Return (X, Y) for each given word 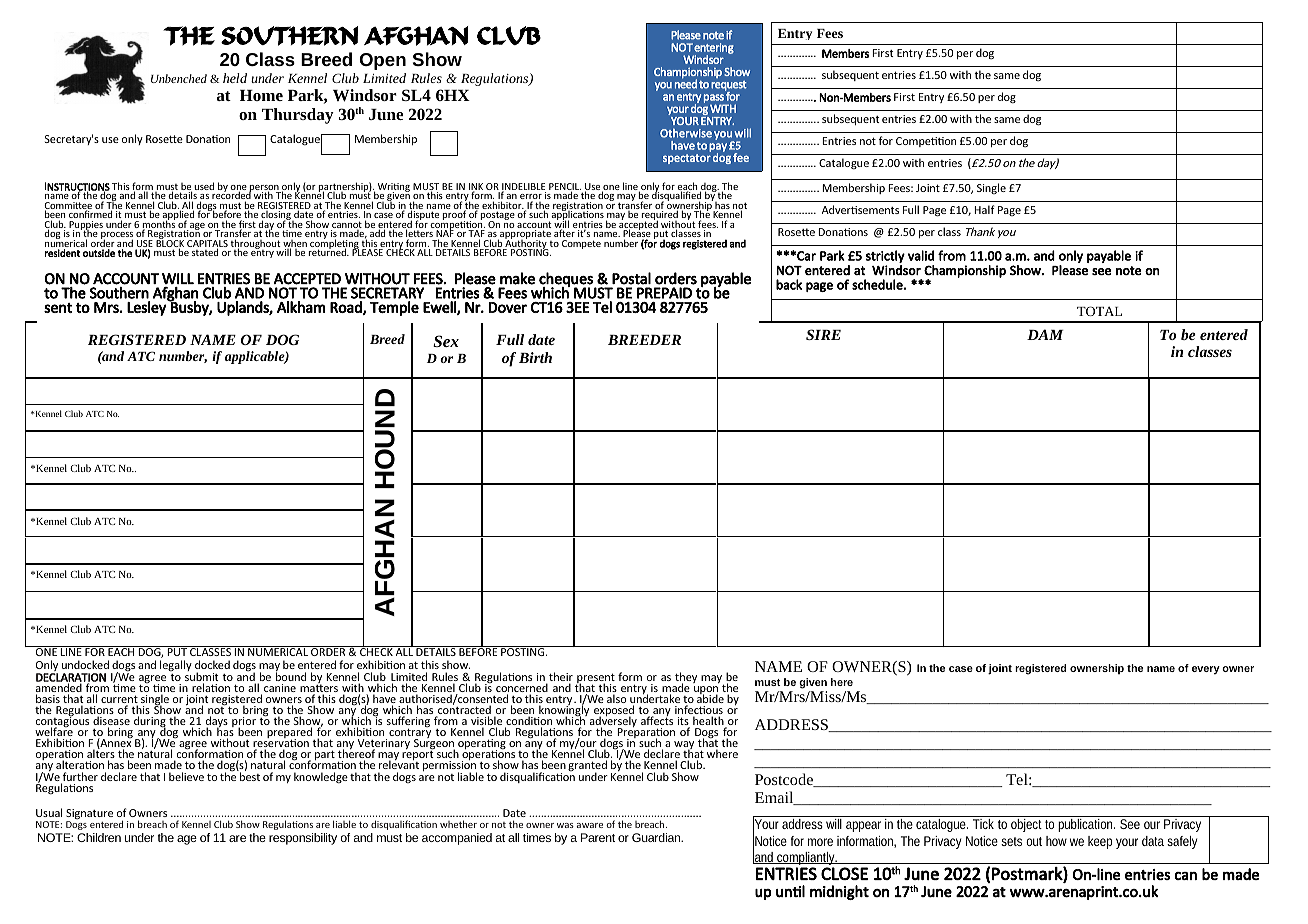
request (729, 87)
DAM (1045, 334)
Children (99, 837)
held (235, 78)
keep (1100, 842)
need (686, 83)
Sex (446, 341)
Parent (598, 837)
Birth (535, 357)
